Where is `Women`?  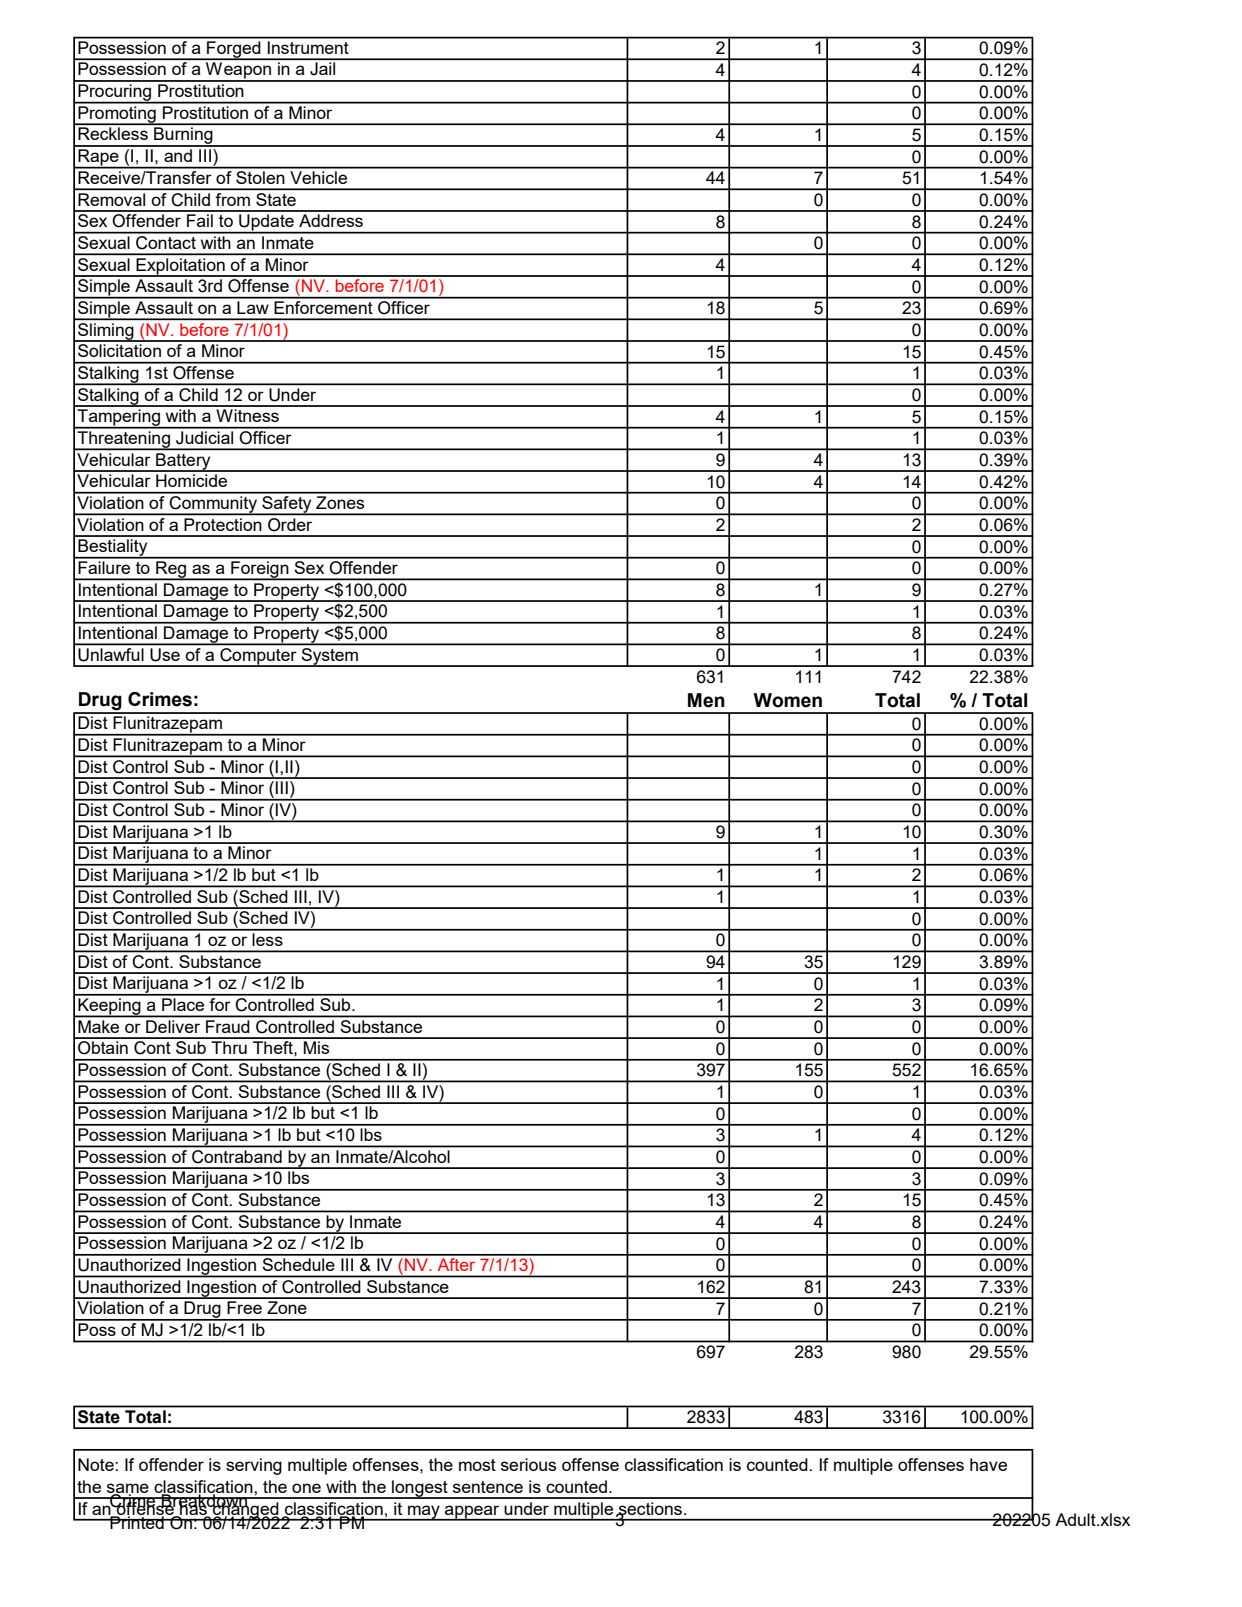 Women is located at coordinates (787, 700).
